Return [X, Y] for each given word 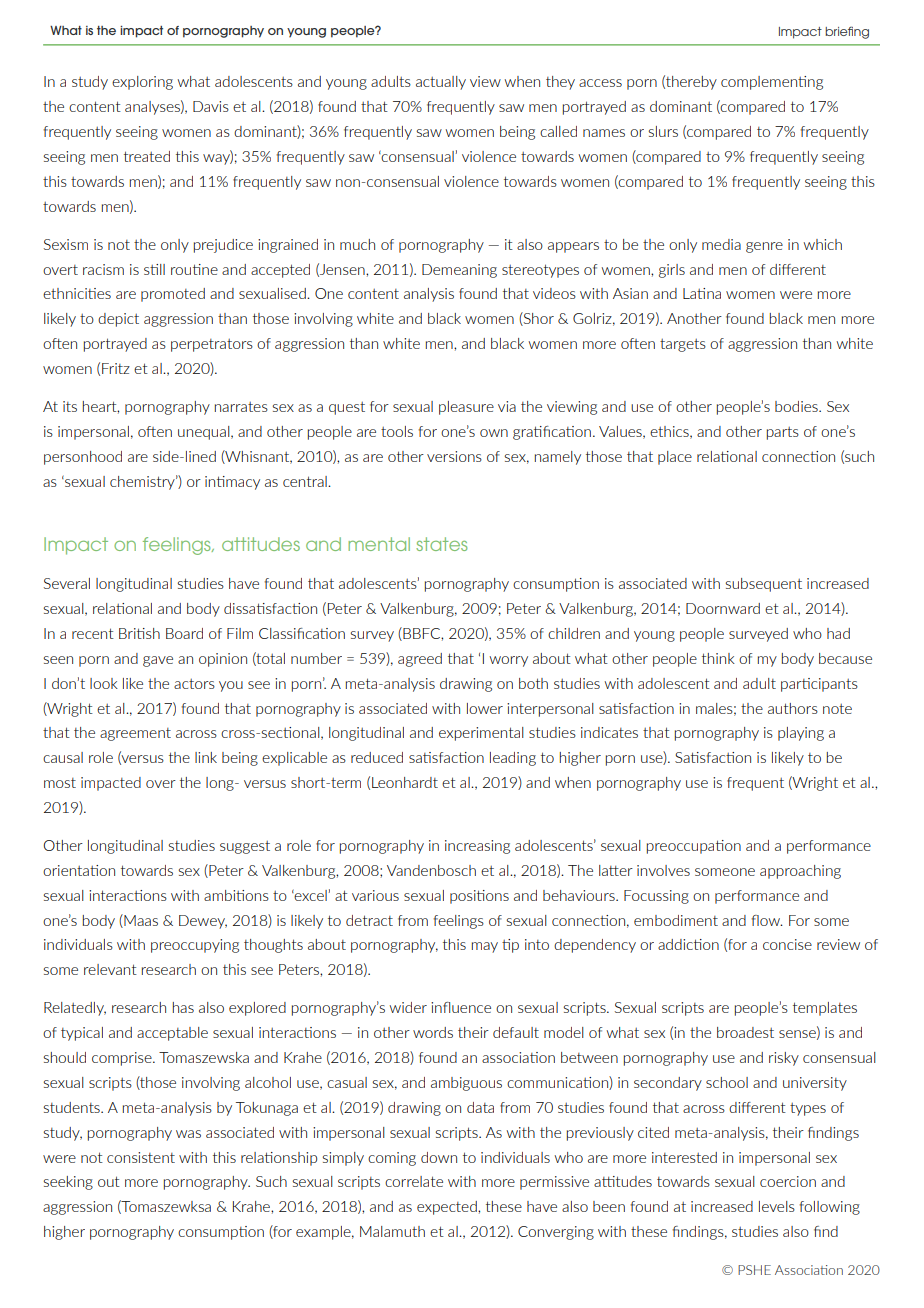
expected [448, 1208]
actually [441, 83]
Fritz [116, 368]
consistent [141, 1157]
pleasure [466, 408]
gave [158, 661]
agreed [420, 660]
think [718, 658]
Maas [140, 921]
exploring [142, 83]
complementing [772, 83]
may [485, 947]
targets [683, 345]
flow [767, 920]
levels [777, 1206]
